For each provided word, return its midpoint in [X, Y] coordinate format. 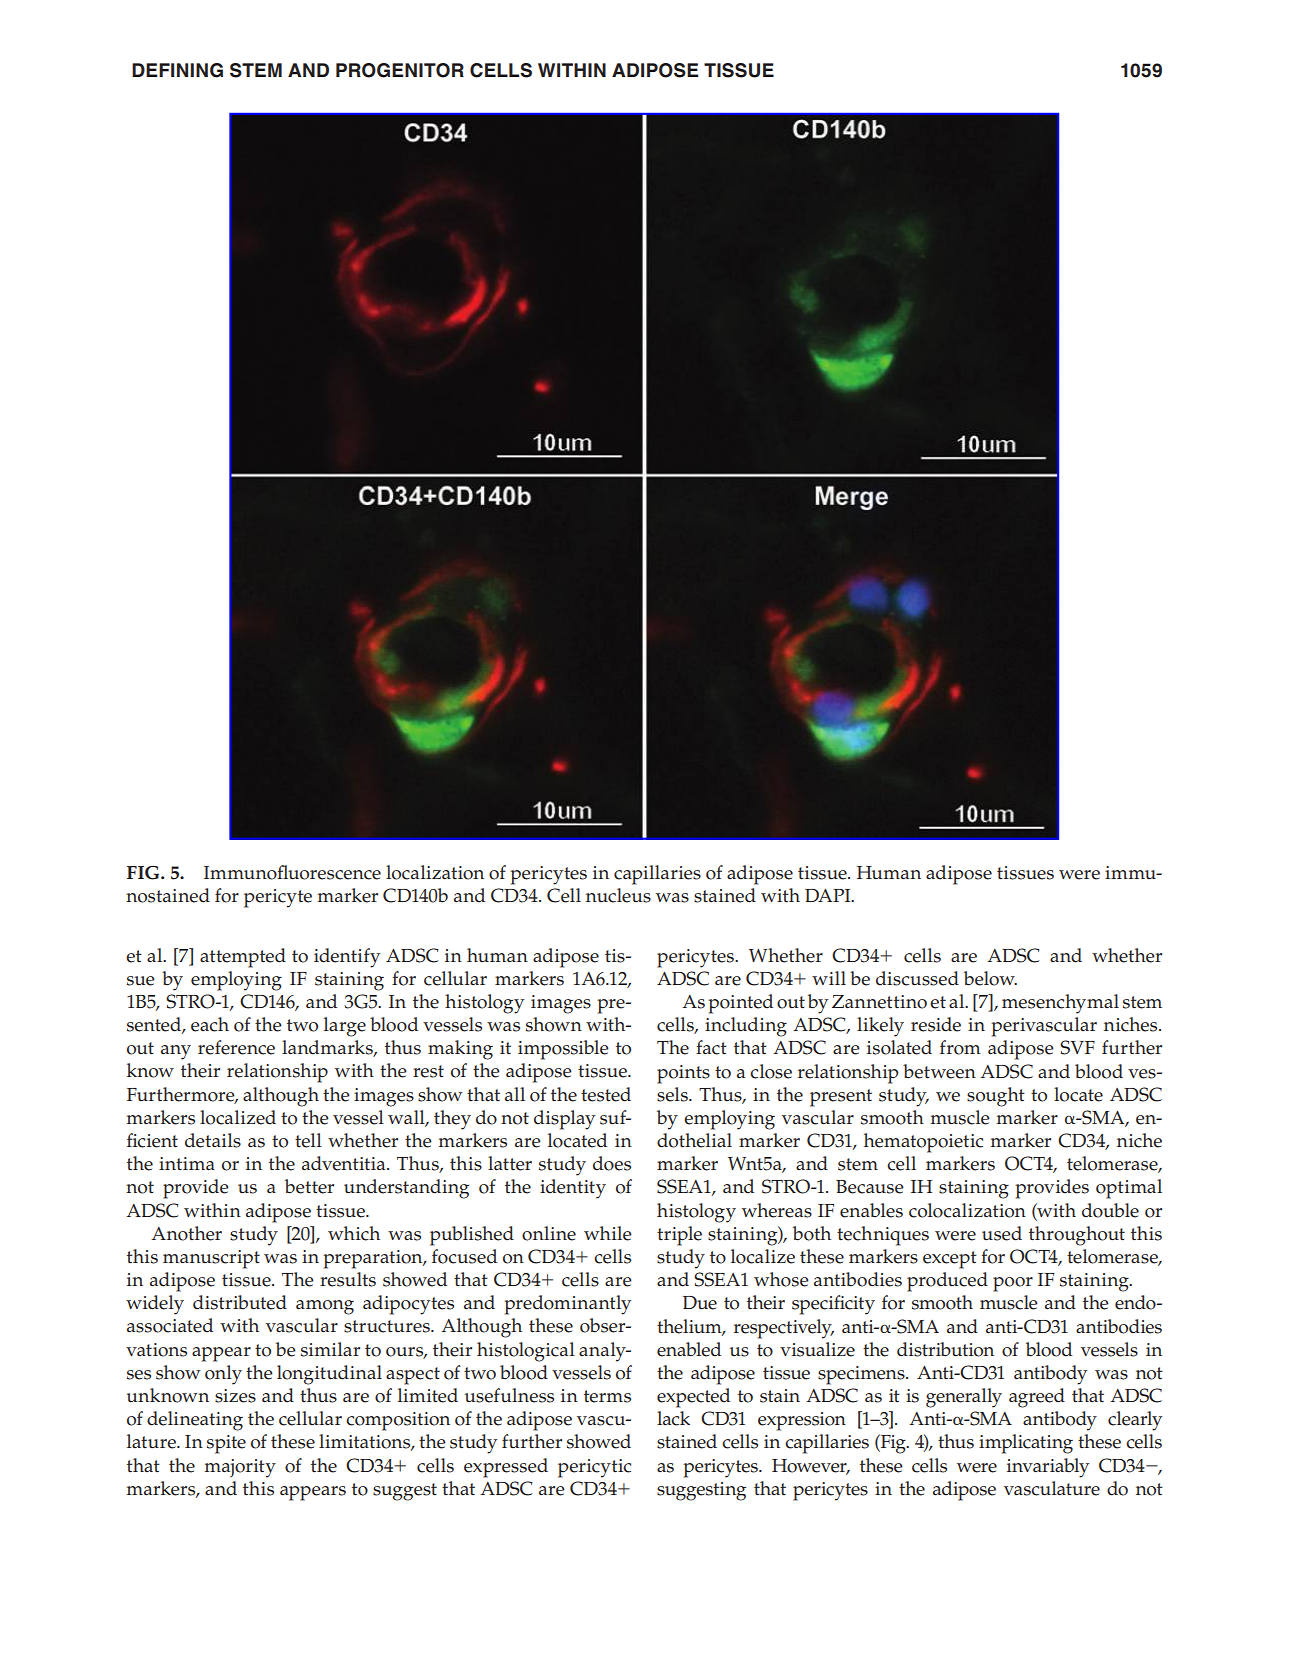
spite [226, 1444]
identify [347, 958]
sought [996, 1097]
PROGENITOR [400, 70]
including [746, 1027]
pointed [740, 1004]
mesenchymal [1060, 1004]
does [612, 1163]
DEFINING [177, 70]
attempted [243, 958]
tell [308, 1140]
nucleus [618, 895]
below [990, 978]
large [345, 1027]
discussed [917, 978]
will [829, 978]
